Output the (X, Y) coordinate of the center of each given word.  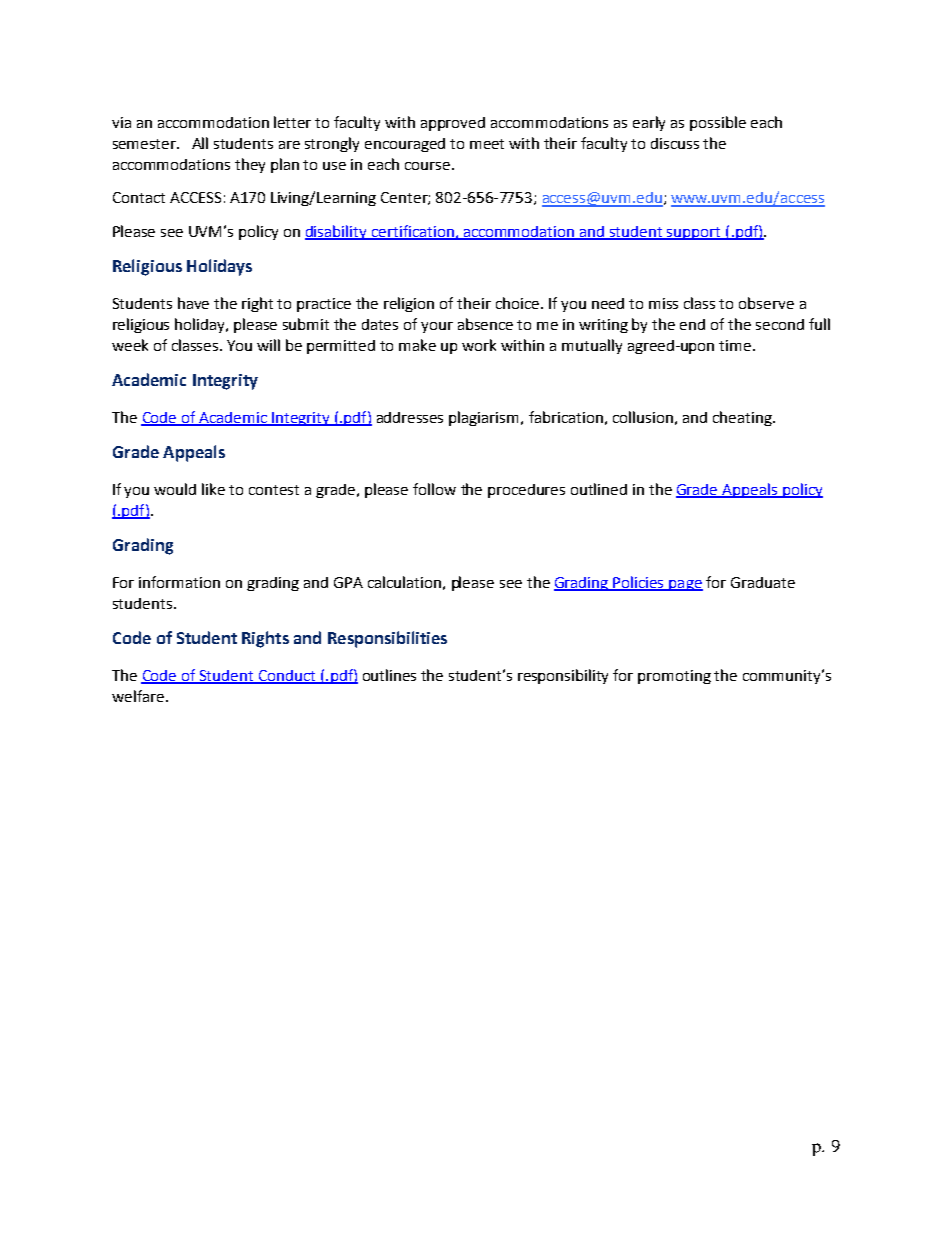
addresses (410, 417)
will (268, 345)
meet (487, 144)
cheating (743, 418)
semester (146, 144)
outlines (389, 675)
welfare (138, 696)
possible (718, 123)
